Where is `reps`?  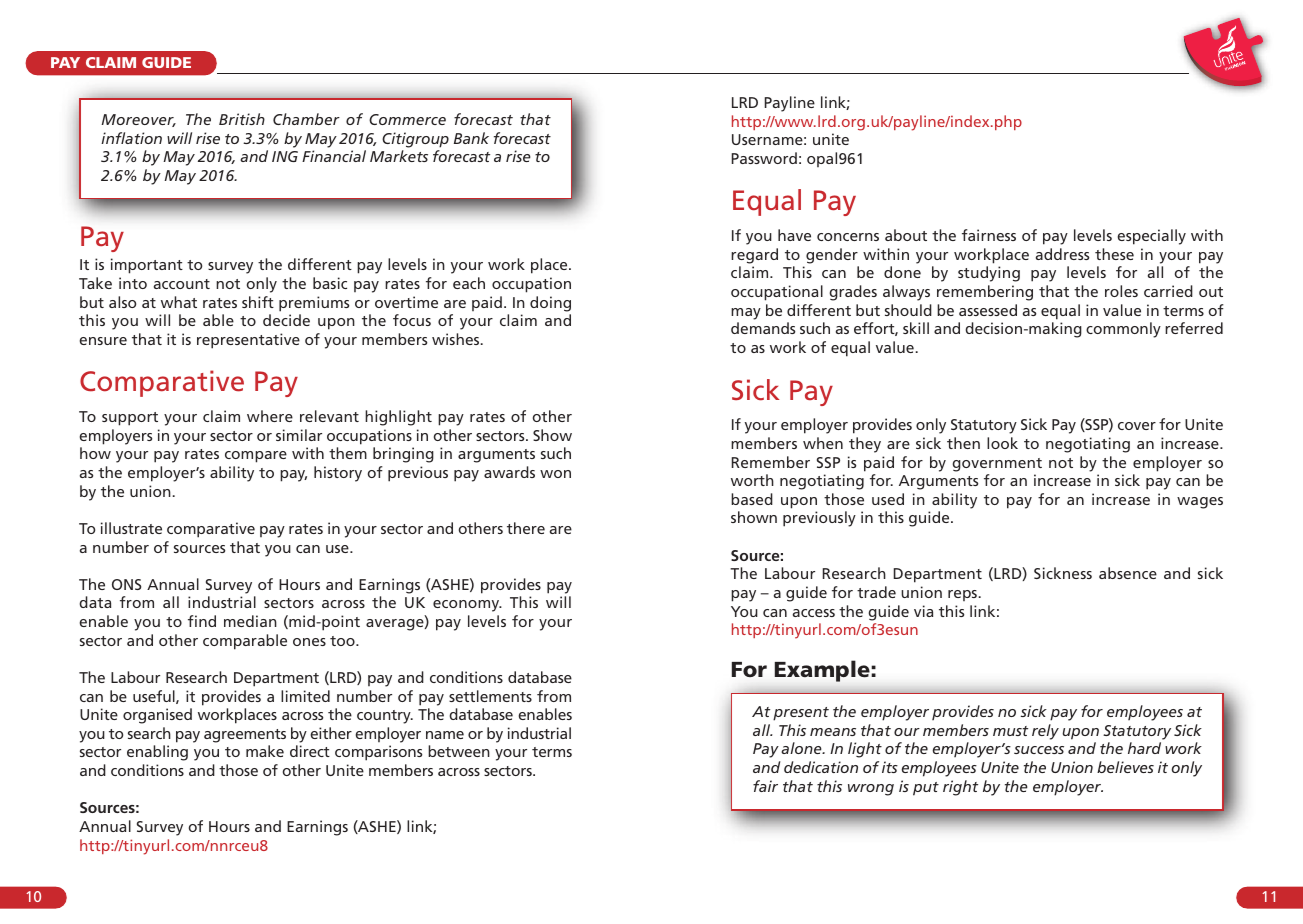
reps is located at coordinates (962, 595).
